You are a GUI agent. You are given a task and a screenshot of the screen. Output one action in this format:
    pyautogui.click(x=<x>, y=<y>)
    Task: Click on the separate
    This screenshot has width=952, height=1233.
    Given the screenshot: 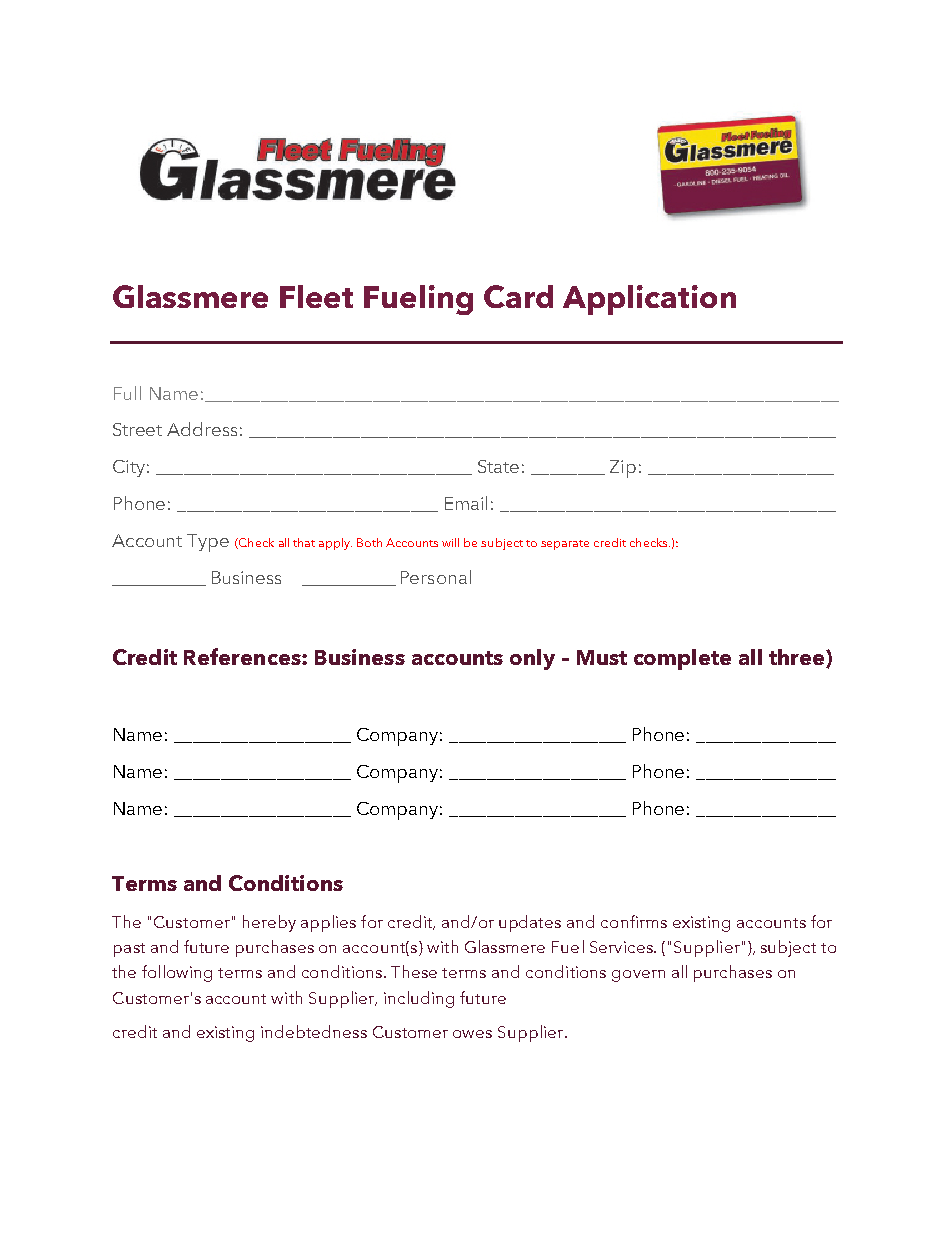 What is the action you would take?
    pyautogui.click(x=565, y=545)
